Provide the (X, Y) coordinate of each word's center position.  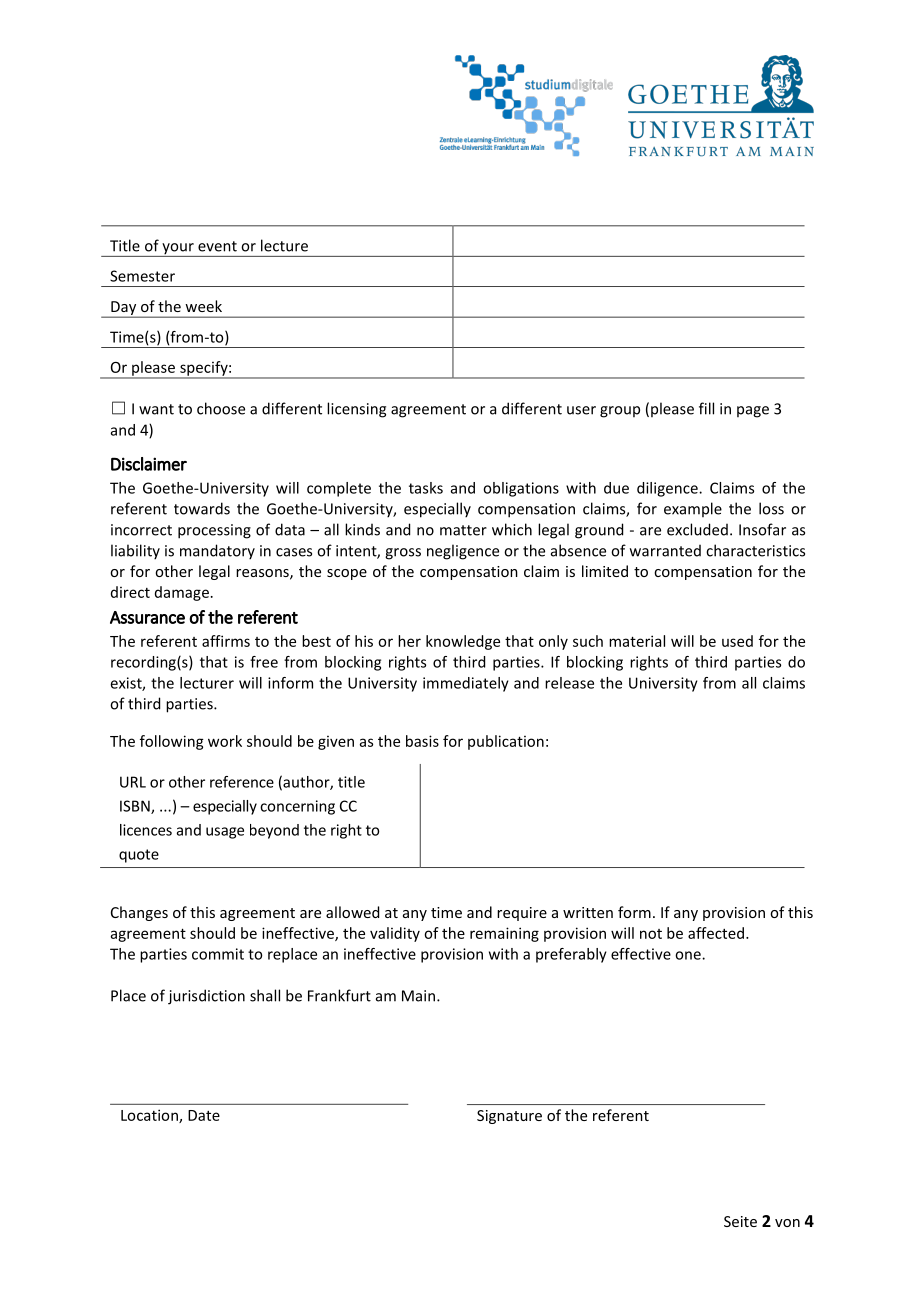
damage (182, 593)
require (522, 914)
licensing (356, 410)
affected (716, 933)
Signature (509, 1117)
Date (204, 1115)
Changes (139, 913)
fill (706, 408)
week (203, 306)
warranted (665, 551)
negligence (463, 552)
